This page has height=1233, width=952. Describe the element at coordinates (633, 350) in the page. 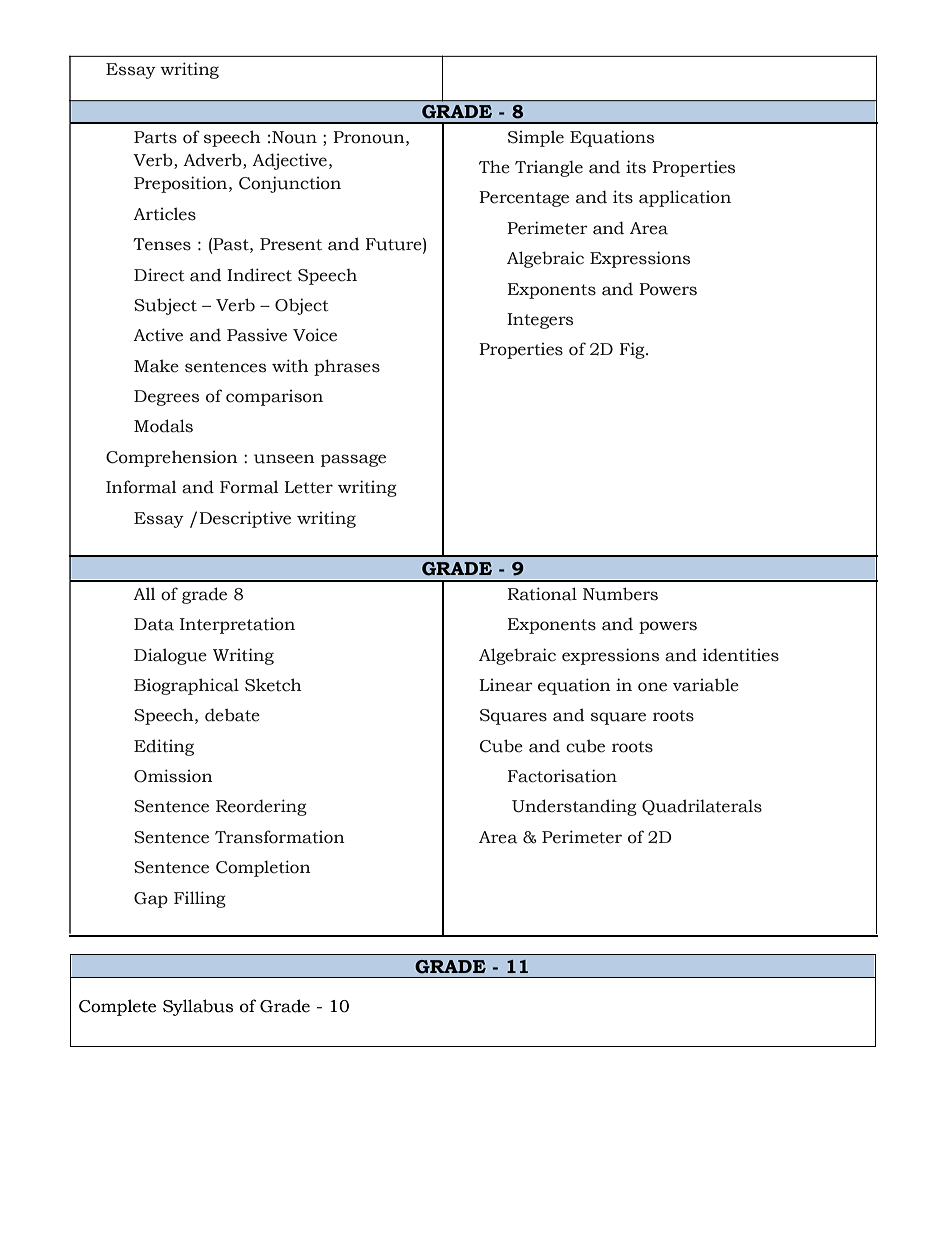

I see `Fig` at that location.
